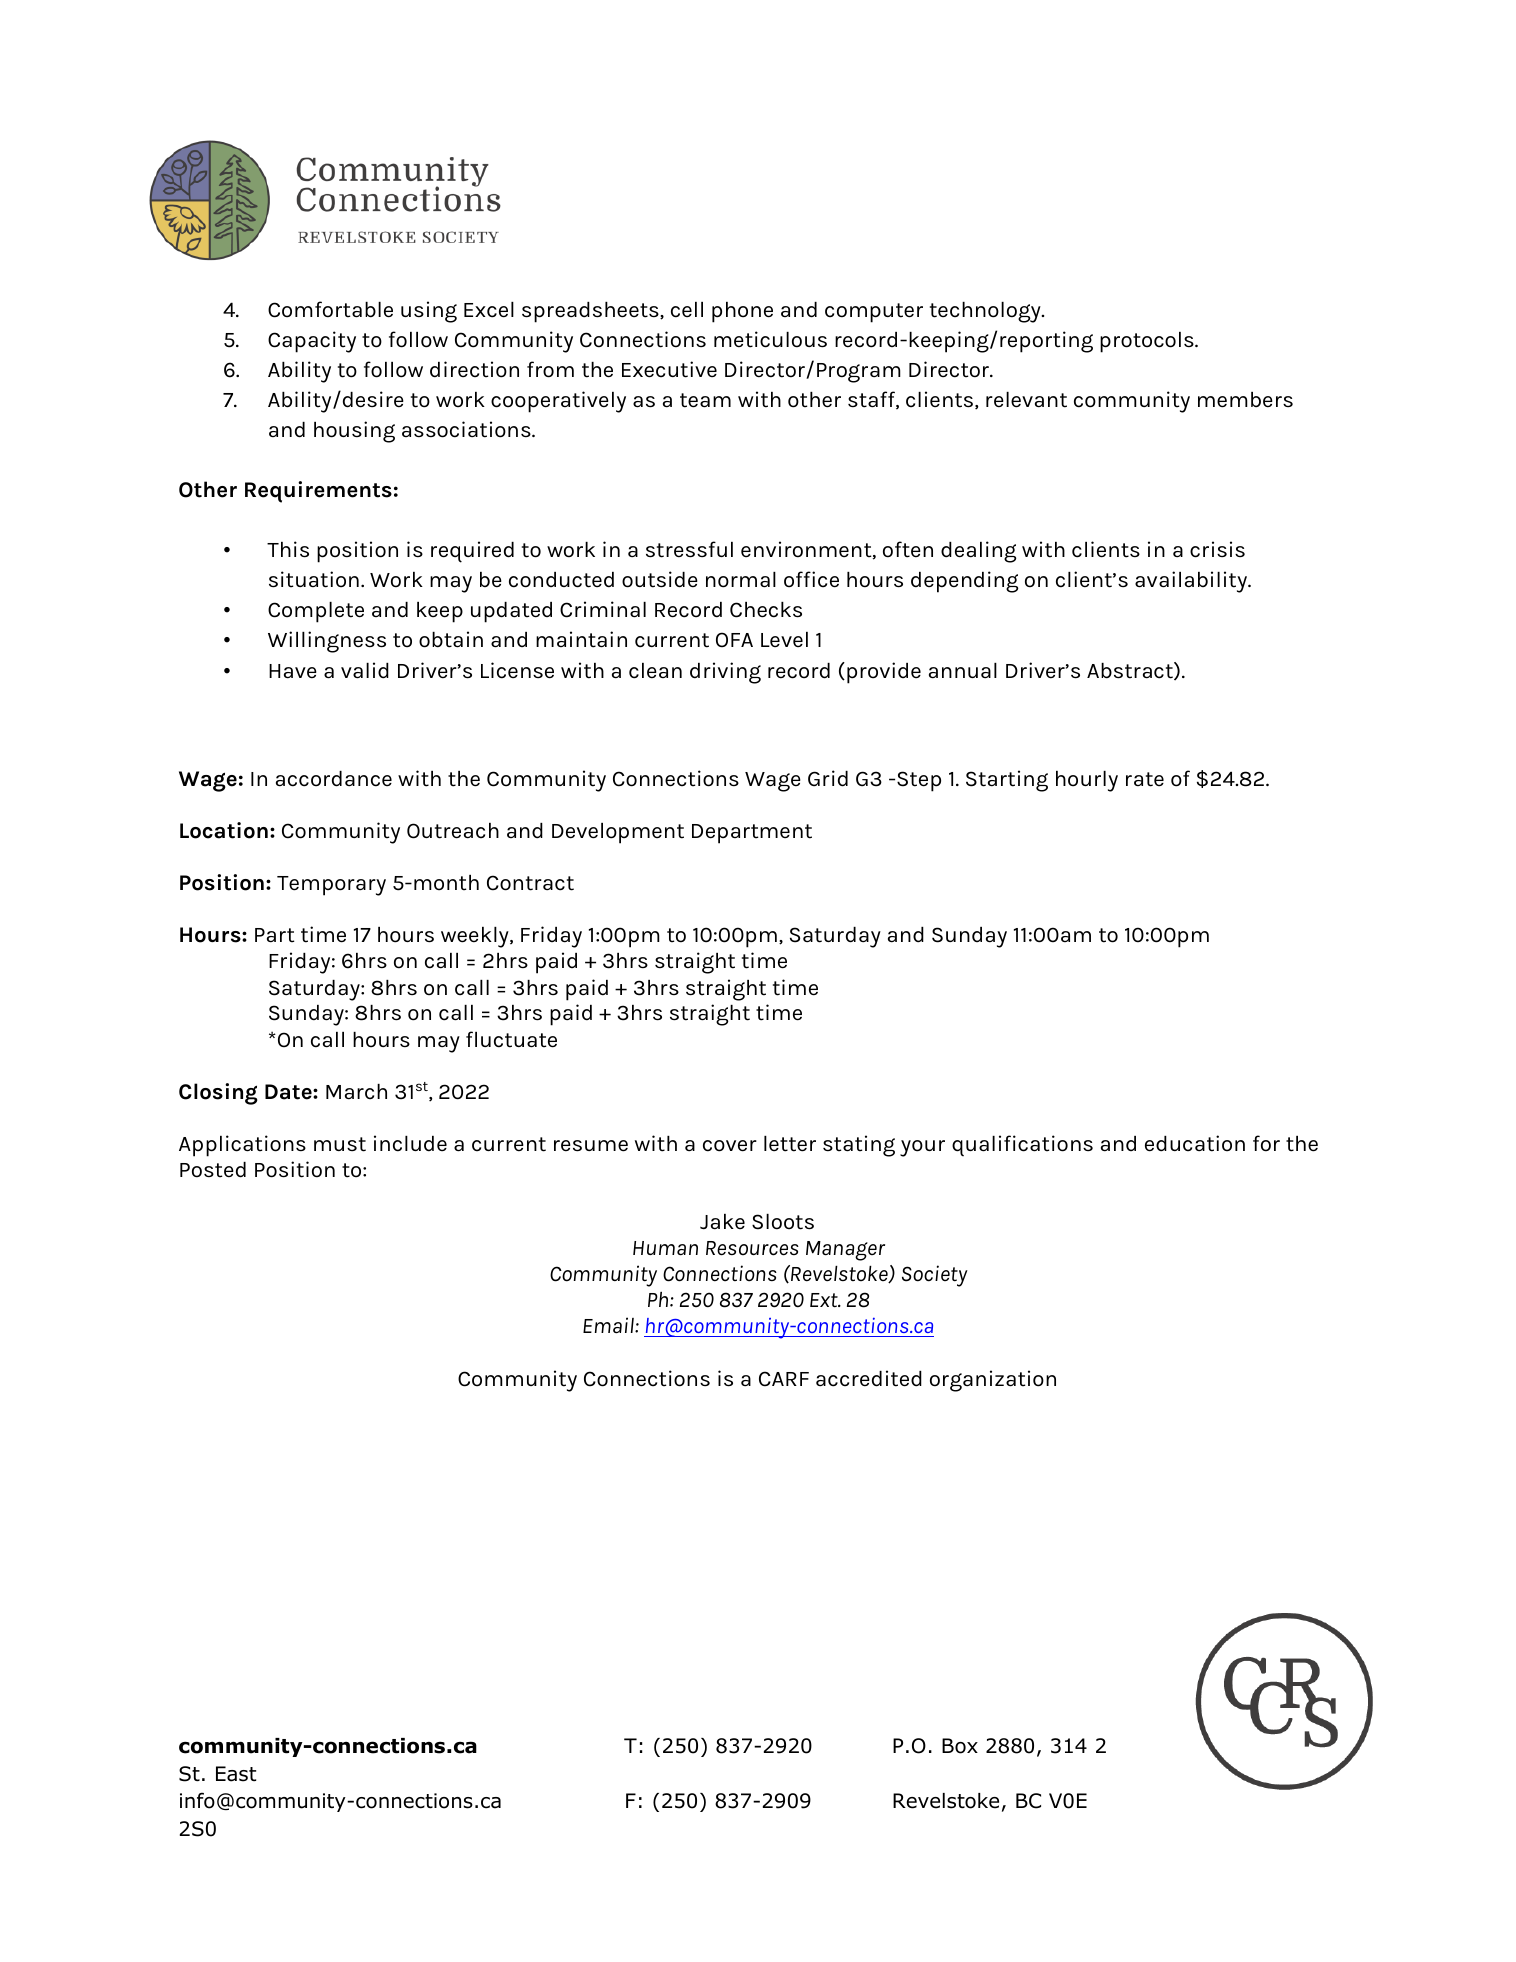 Image resolution: width=1516 pixels, height=1962 pixels. Describe the element at coordinates (327, 642) in the image. I see `Willingness` at that location.
